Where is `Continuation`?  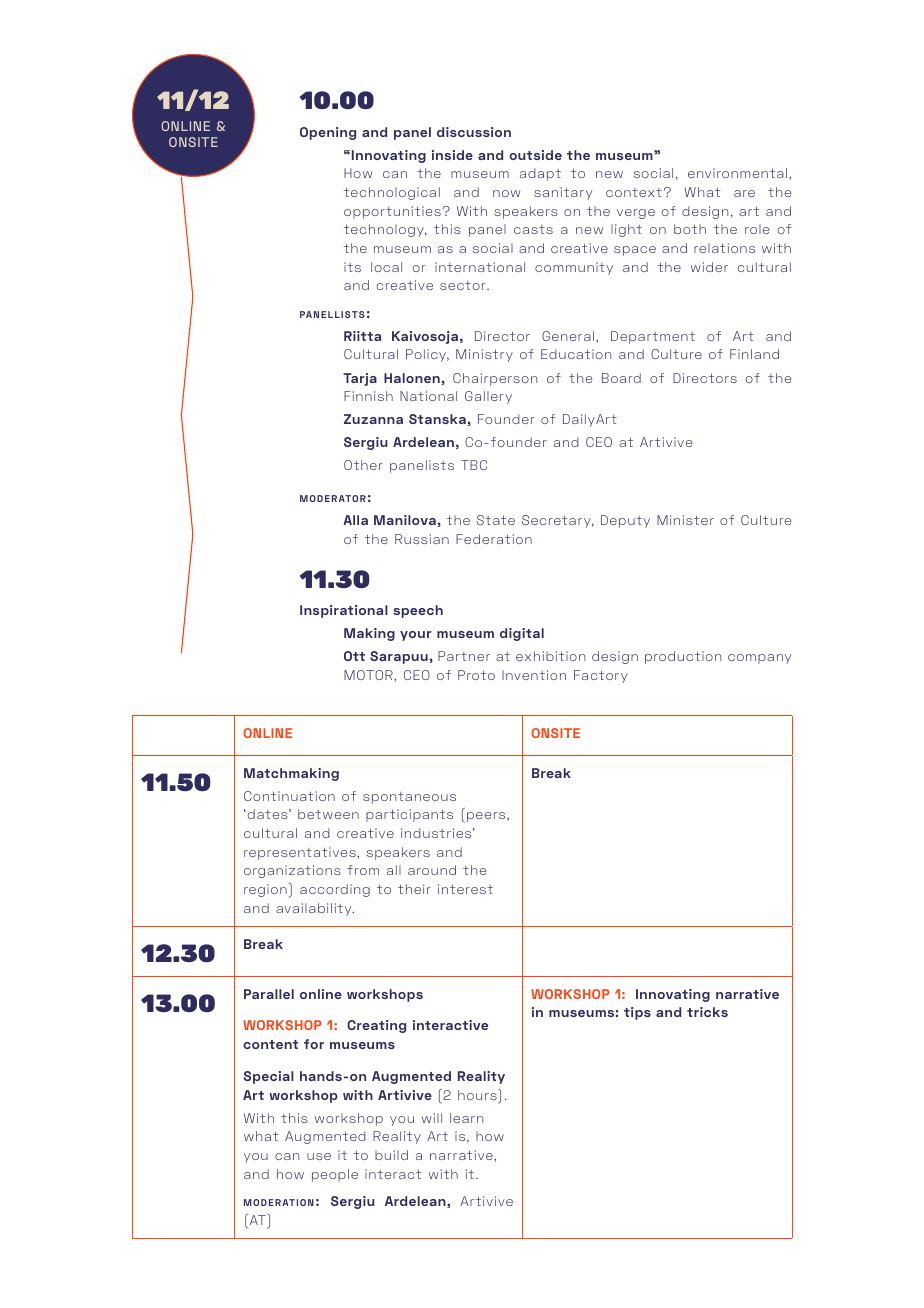
Continuation is located at coordinates (289, 796).
